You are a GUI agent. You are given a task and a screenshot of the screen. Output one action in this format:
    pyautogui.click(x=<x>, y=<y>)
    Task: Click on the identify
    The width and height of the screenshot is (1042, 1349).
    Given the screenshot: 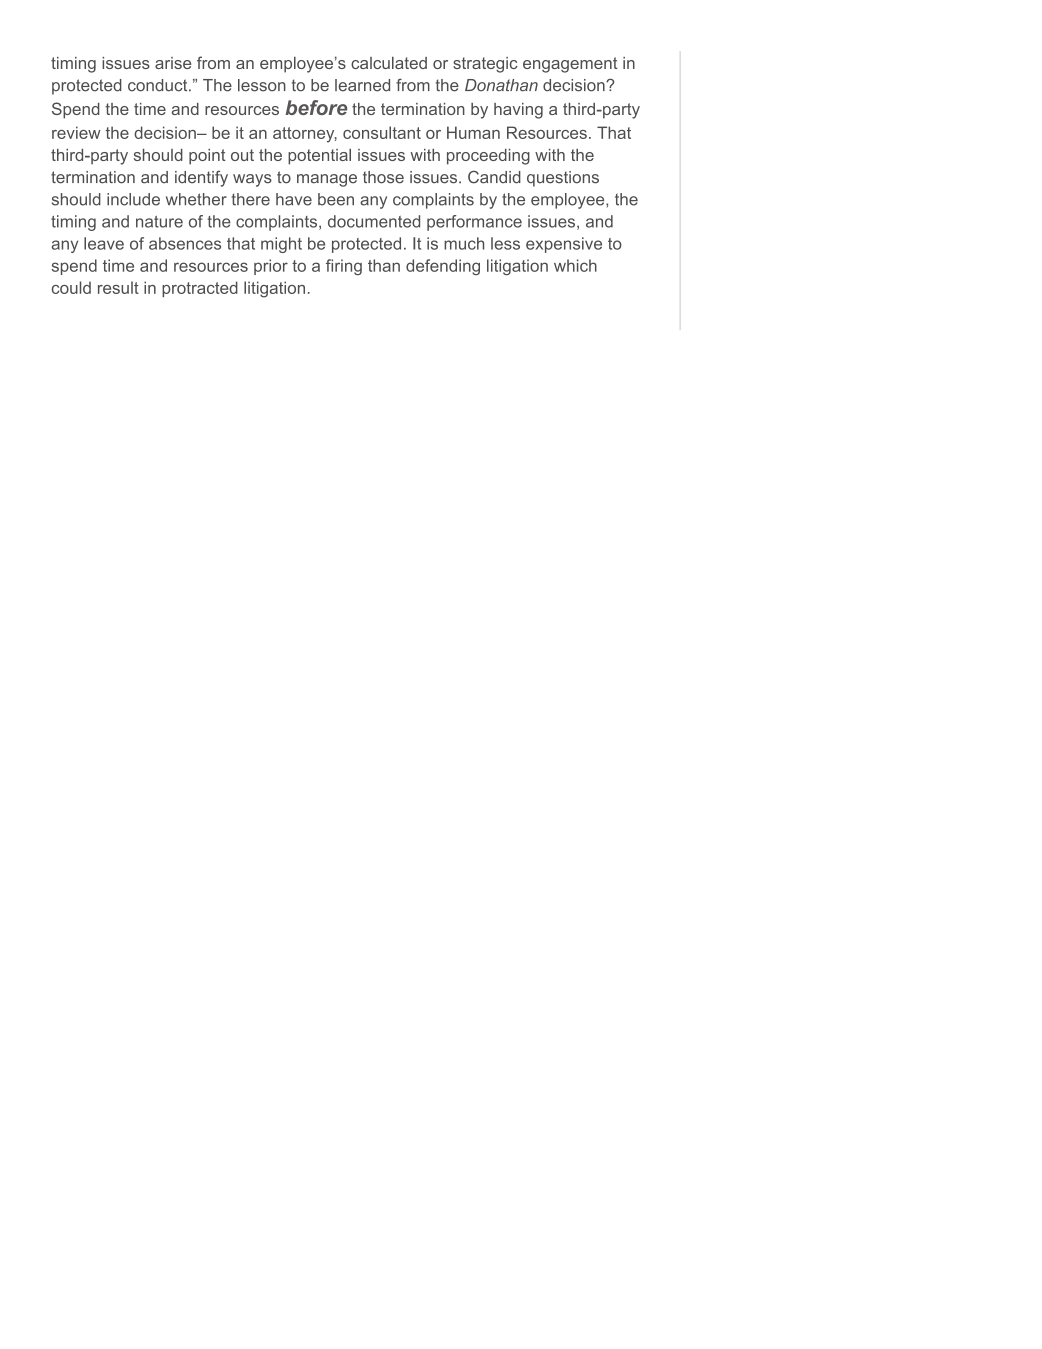 What is the action you would take?
    pyautogui.click(x=201, y=179)
